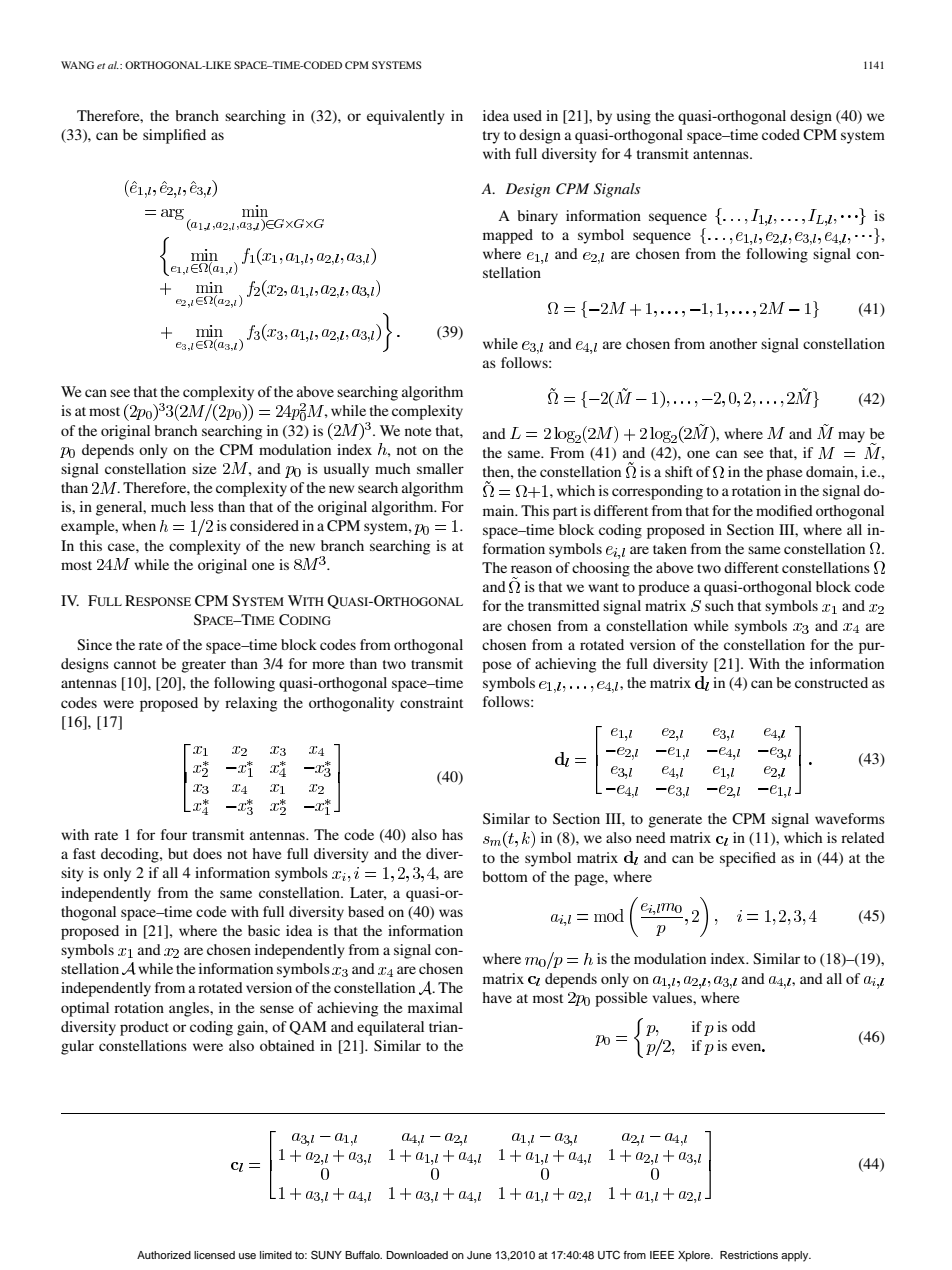  I want to click on try, so click(491, 137).
